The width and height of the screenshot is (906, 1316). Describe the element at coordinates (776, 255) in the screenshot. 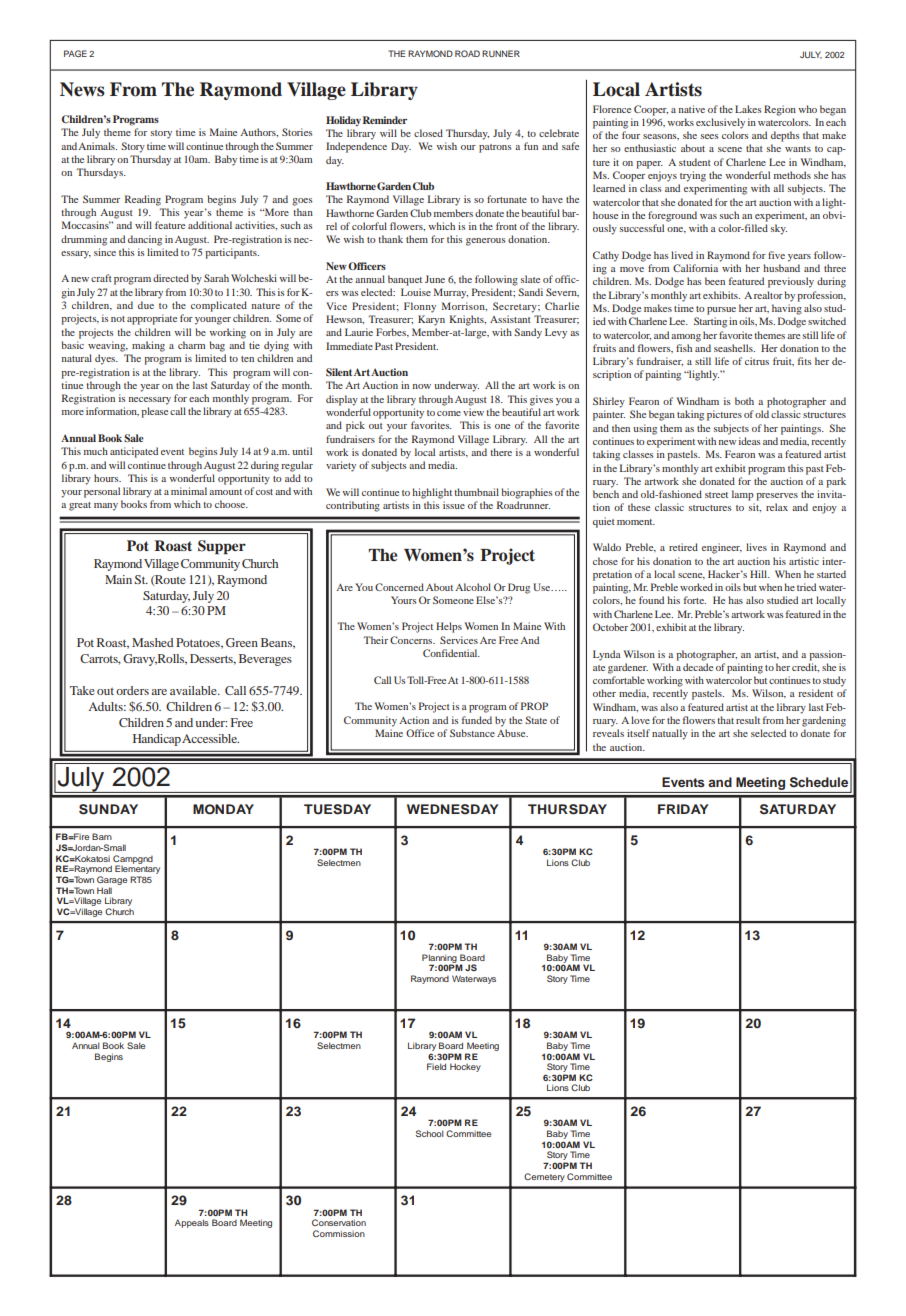

I see `five` at that location.
